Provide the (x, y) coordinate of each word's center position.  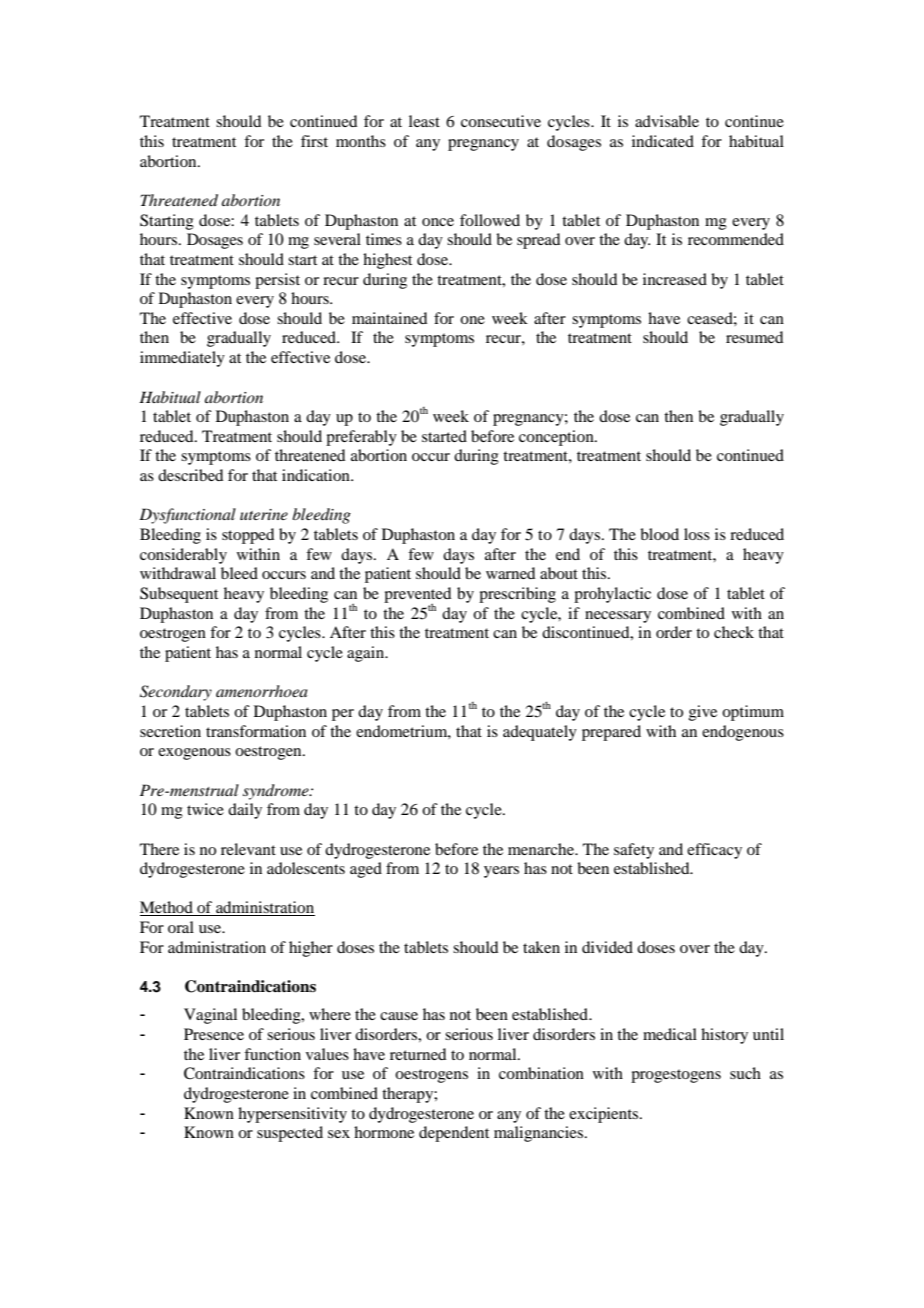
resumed (754, 337)
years (501, 872)
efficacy (714, 851)
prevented (417, 596)
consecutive (501, 121)
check (734, 632)
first (314, 141)
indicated (663, 141)
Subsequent (179, 595)
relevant (248, 849)
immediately (182, 359)
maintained (389, 318)
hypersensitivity (292, 1115)
